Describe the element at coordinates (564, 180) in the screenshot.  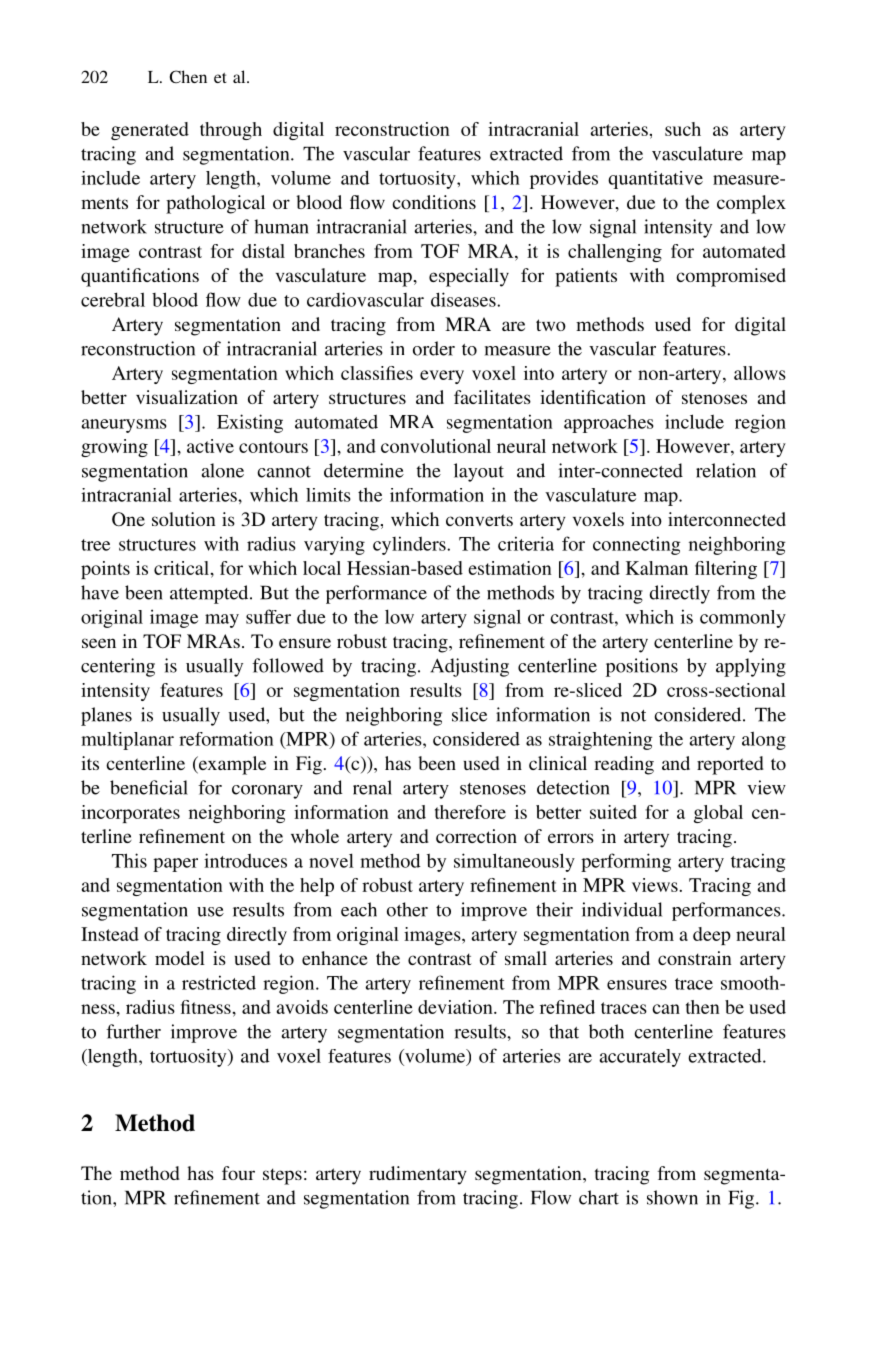
I see `provides` at that location.
